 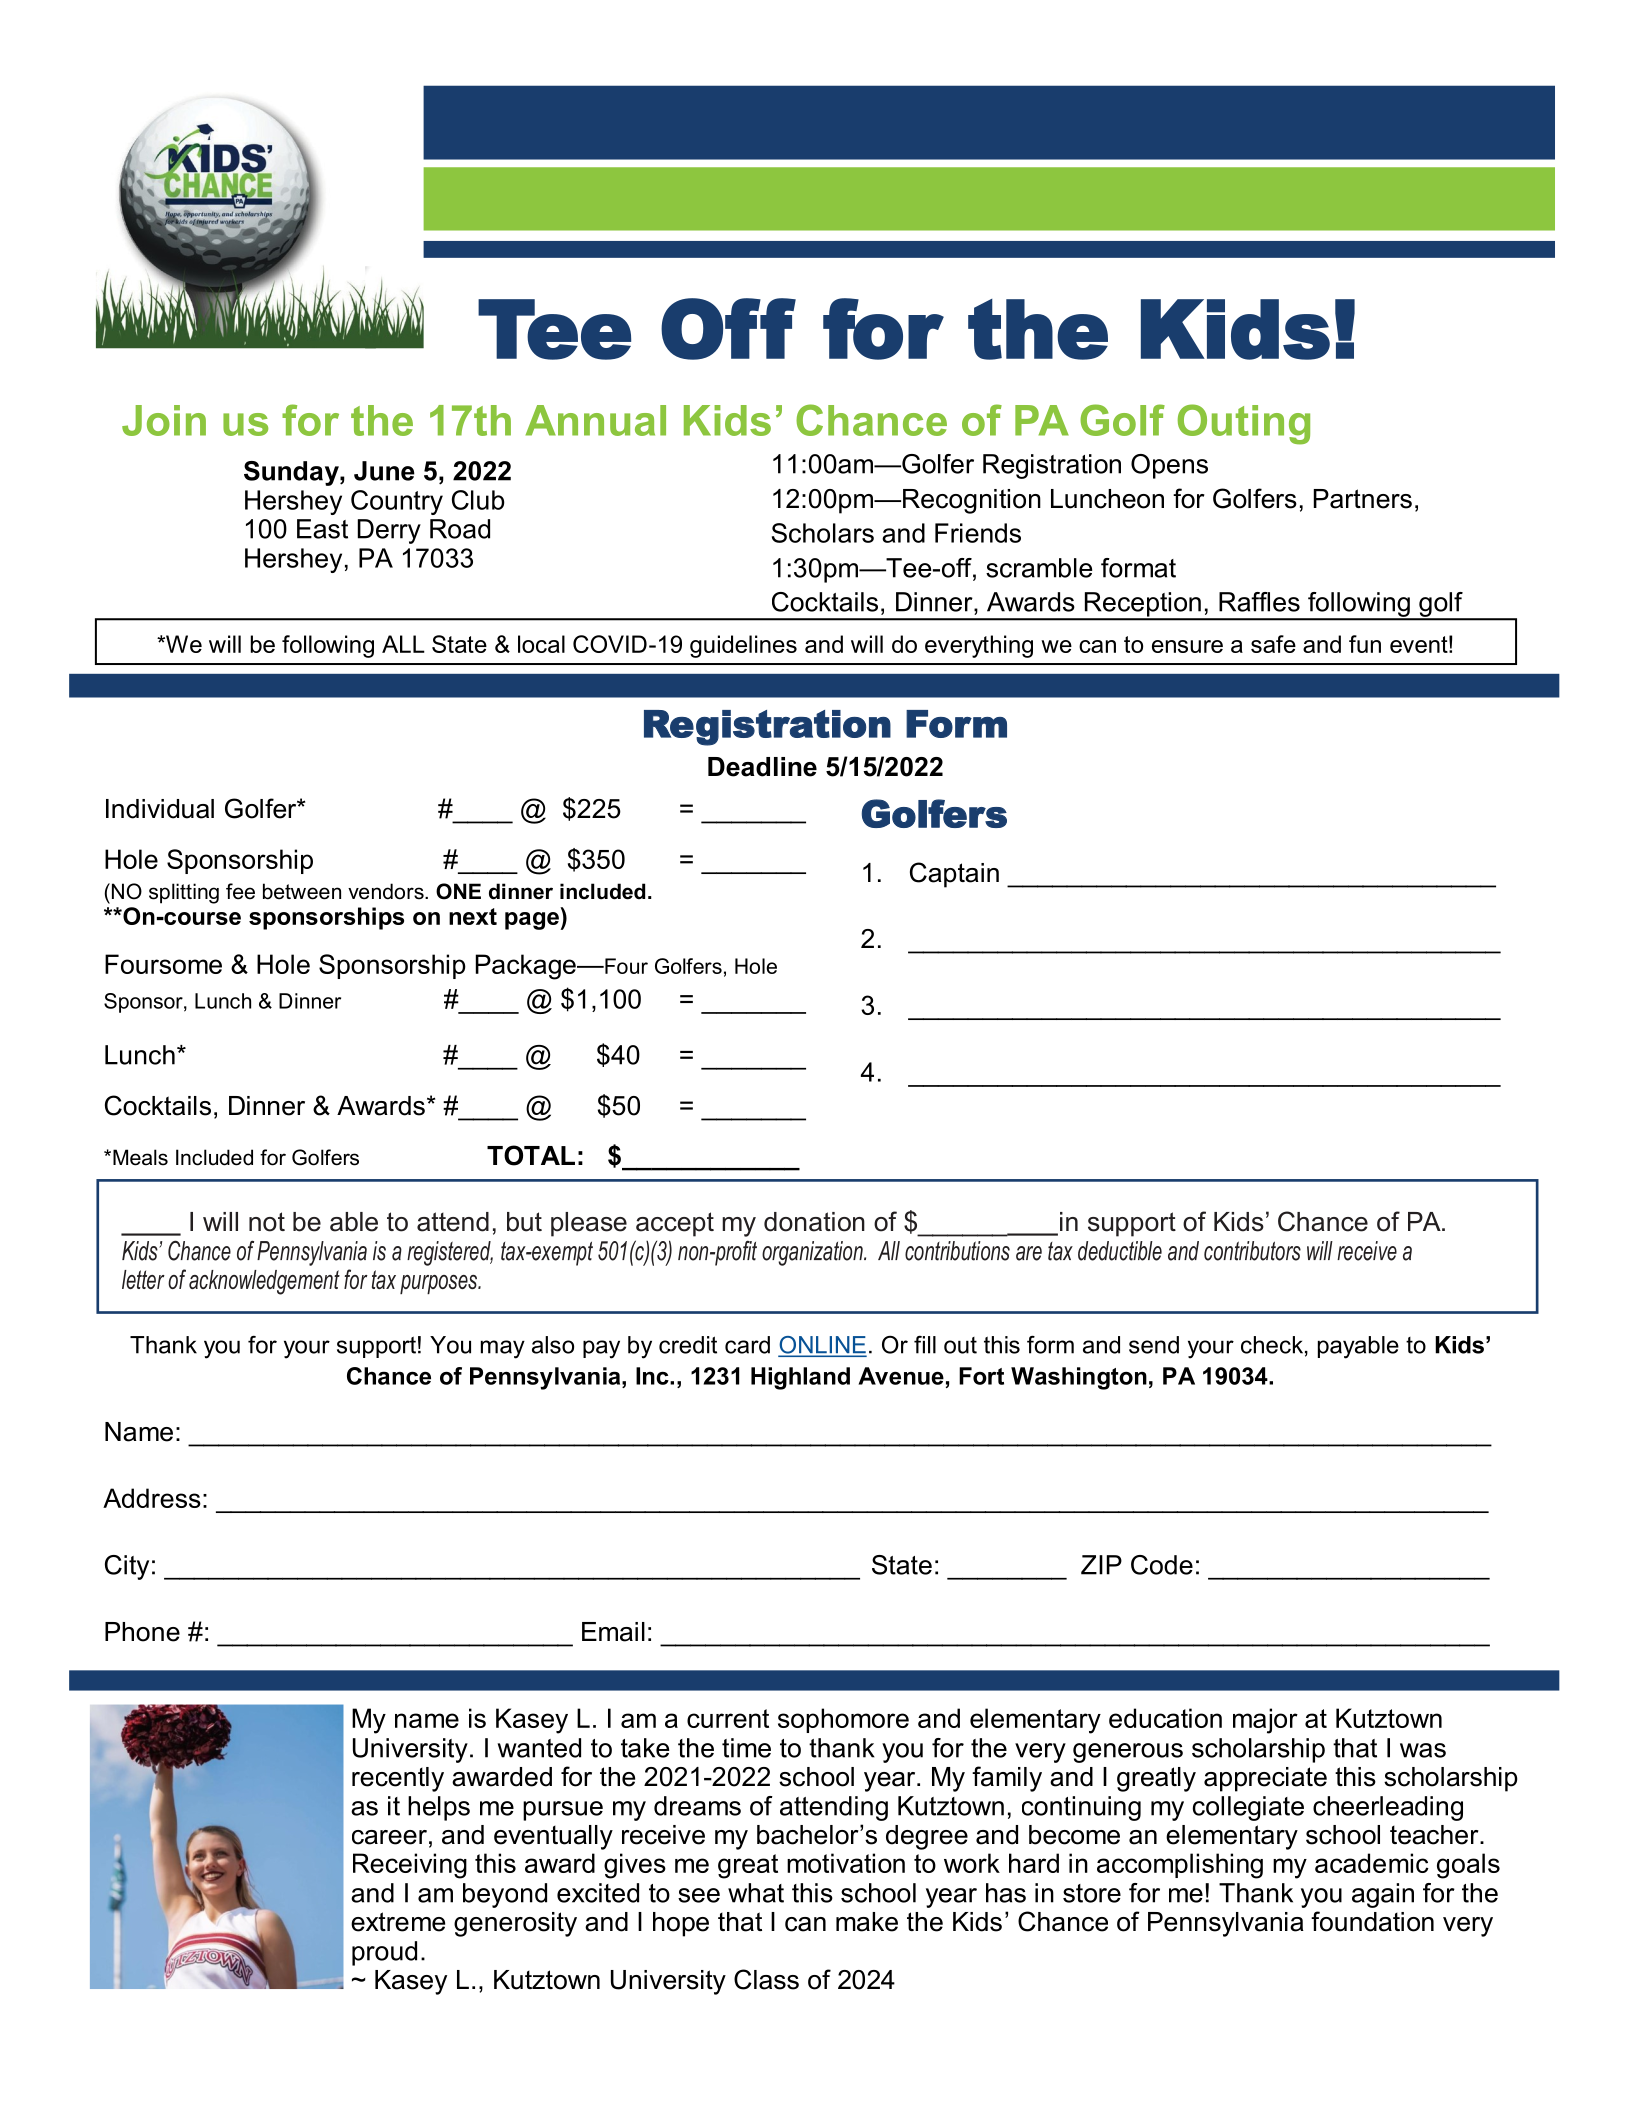 What do you see at coordinates (267, 1222) in the screenshot?
I see `not` at bounding box center [267, 1222].
